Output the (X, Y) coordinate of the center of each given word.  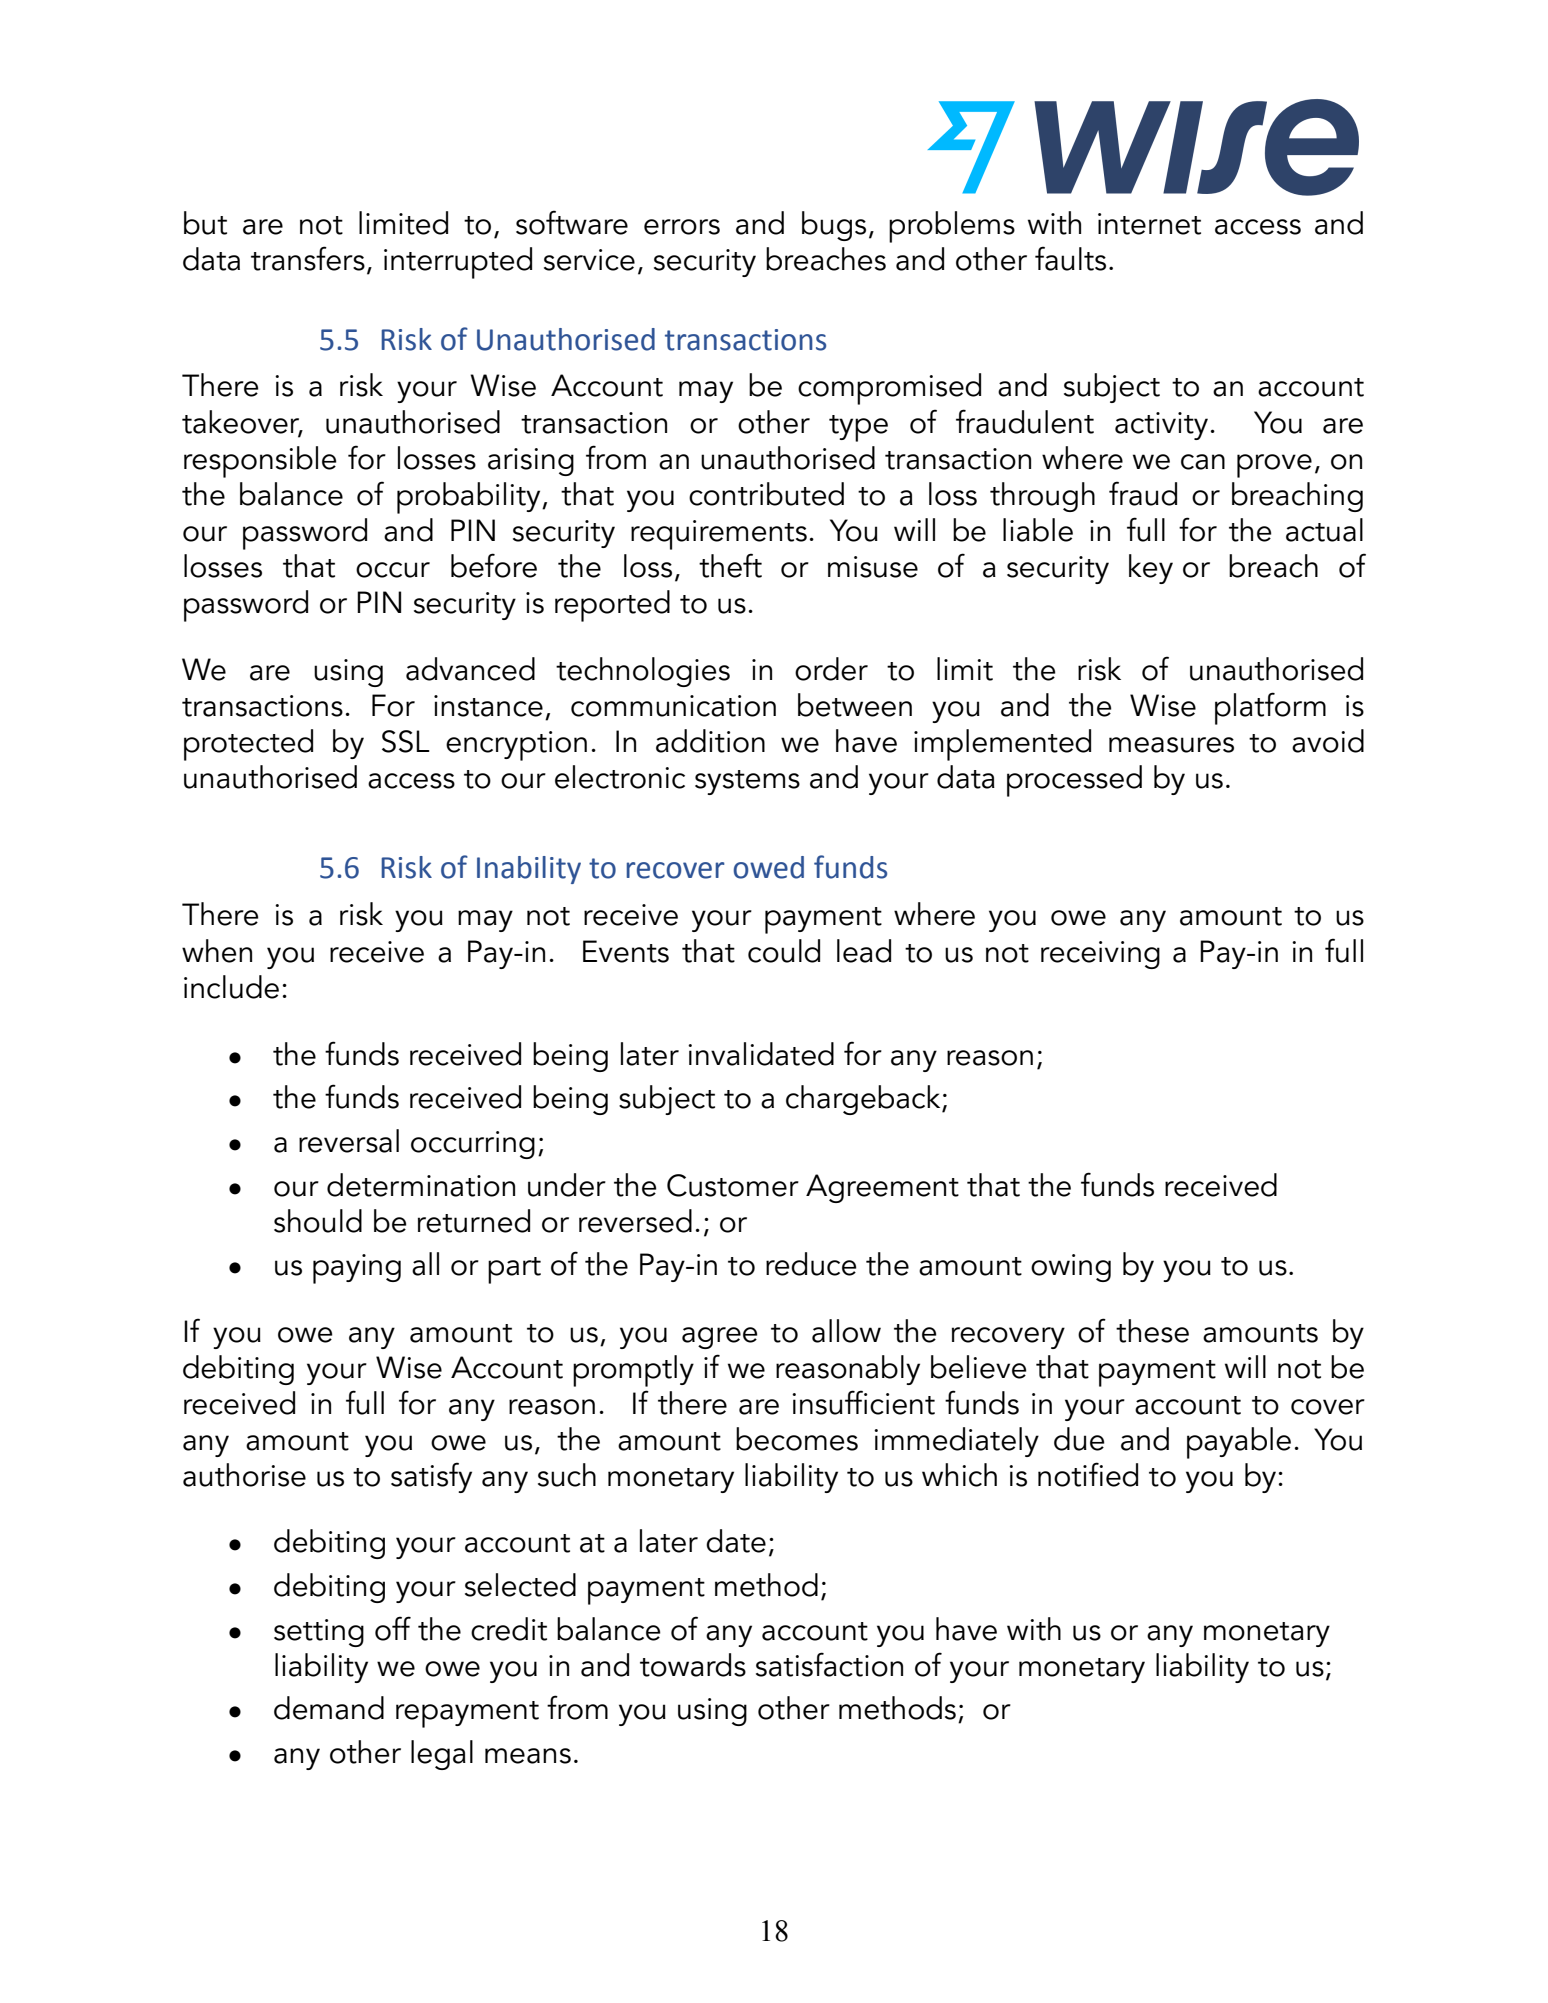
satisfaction (829, 1664)
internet (1149, 224)
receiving (1100, 955)
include (231, 987)
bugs (834, 226)
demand (329, 1708)
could (784, 951)
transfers (308, 258)
